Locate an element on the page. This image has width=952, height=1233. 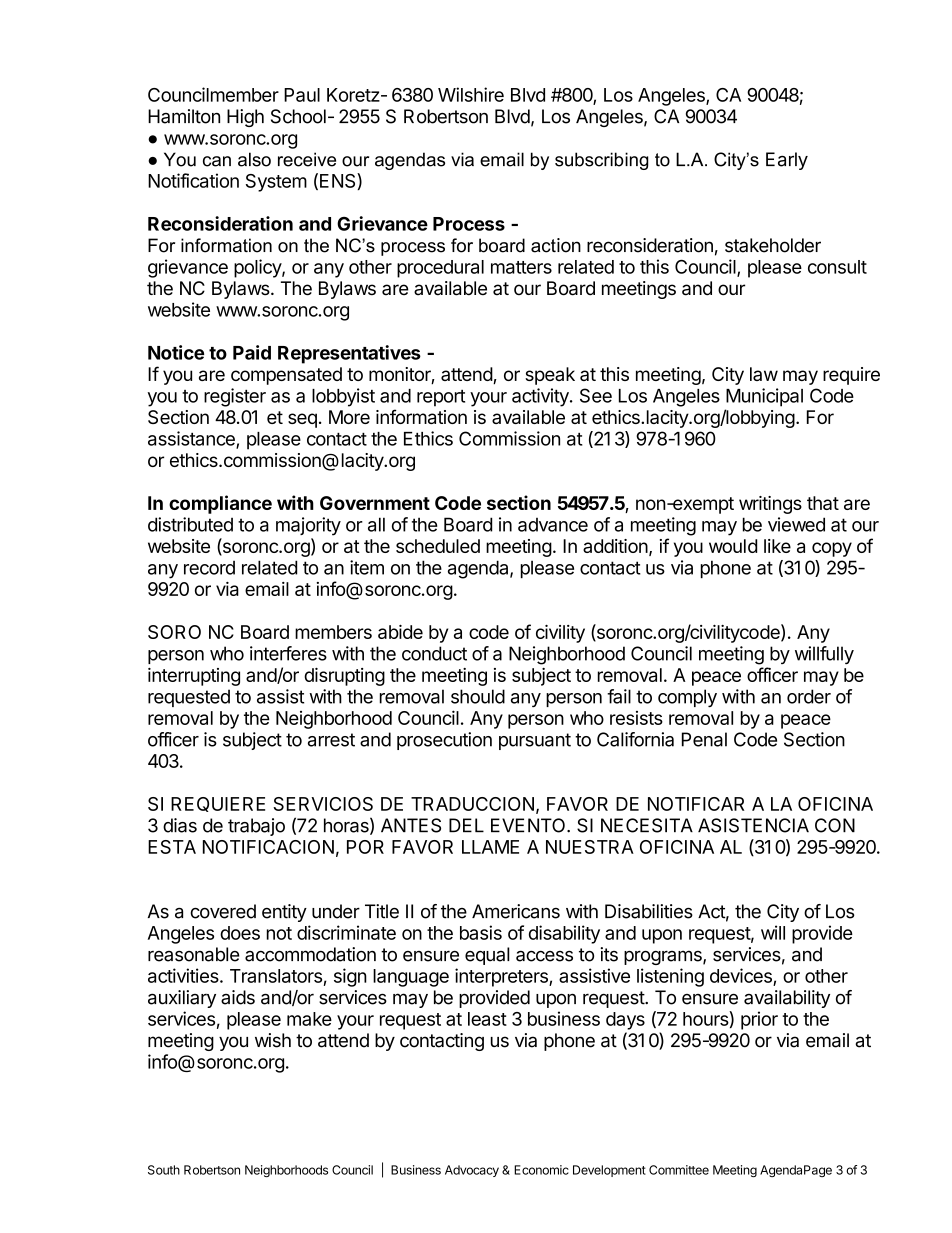
High is located at coordinates (245, 118).
